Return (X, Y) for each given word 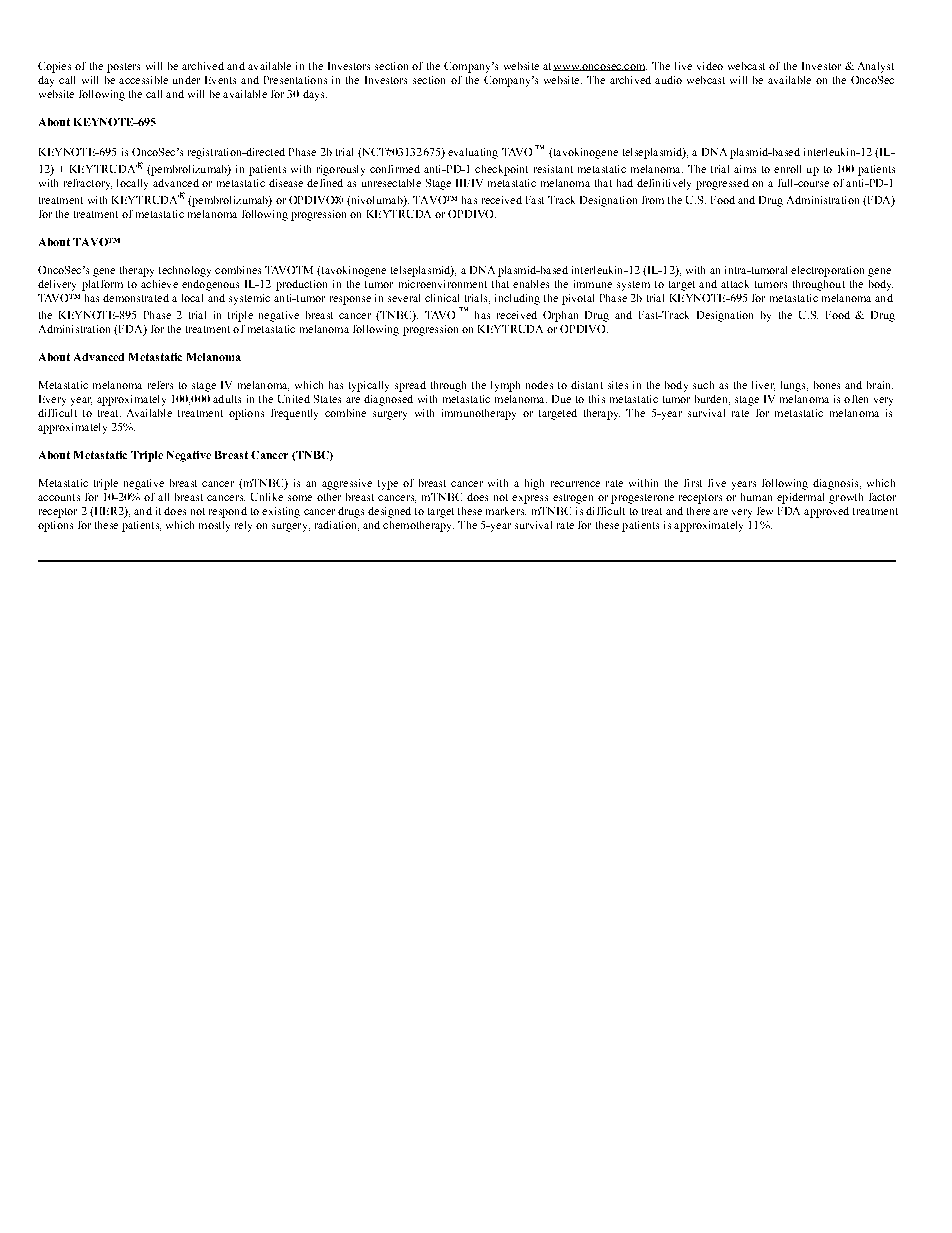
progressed (722, 184)
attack (735, 284)
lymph (505, 386)
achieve (159, 284)
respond (228, 512)
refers (160, 385)
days (315, 95)
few (765, 511)
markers (506, 511)
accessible (143, 80)
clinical (442, 298)
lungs (794, 386)
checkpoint (501, 170)
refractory (88, 184)
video (710, 66)
